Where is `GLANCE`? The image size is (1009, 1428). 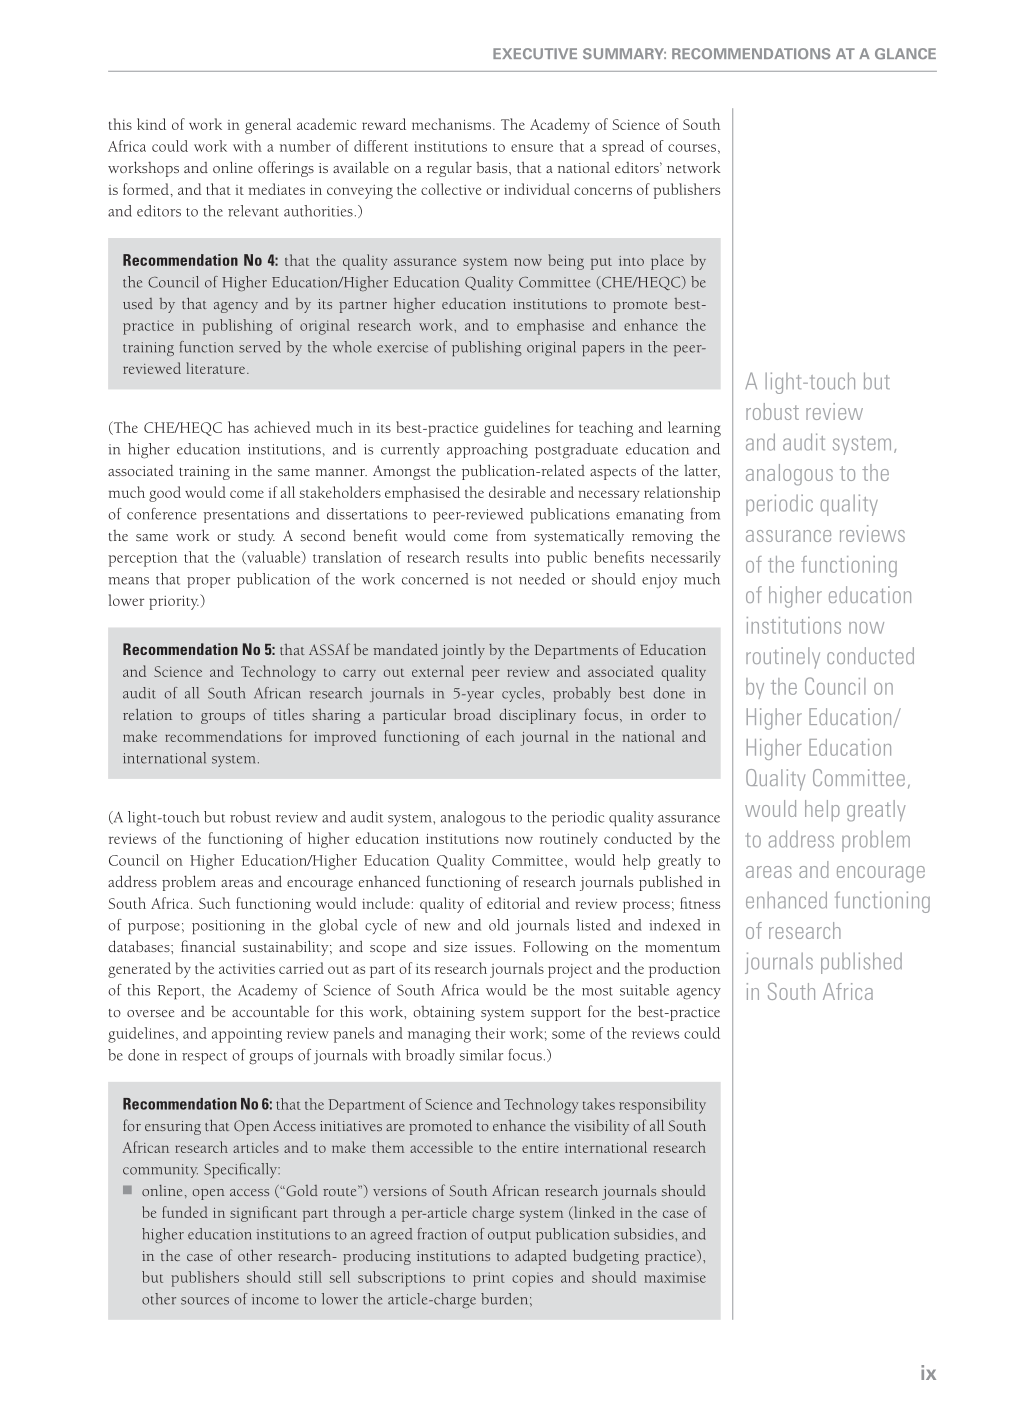
GLANCE is located at coordinates (905, 54).
